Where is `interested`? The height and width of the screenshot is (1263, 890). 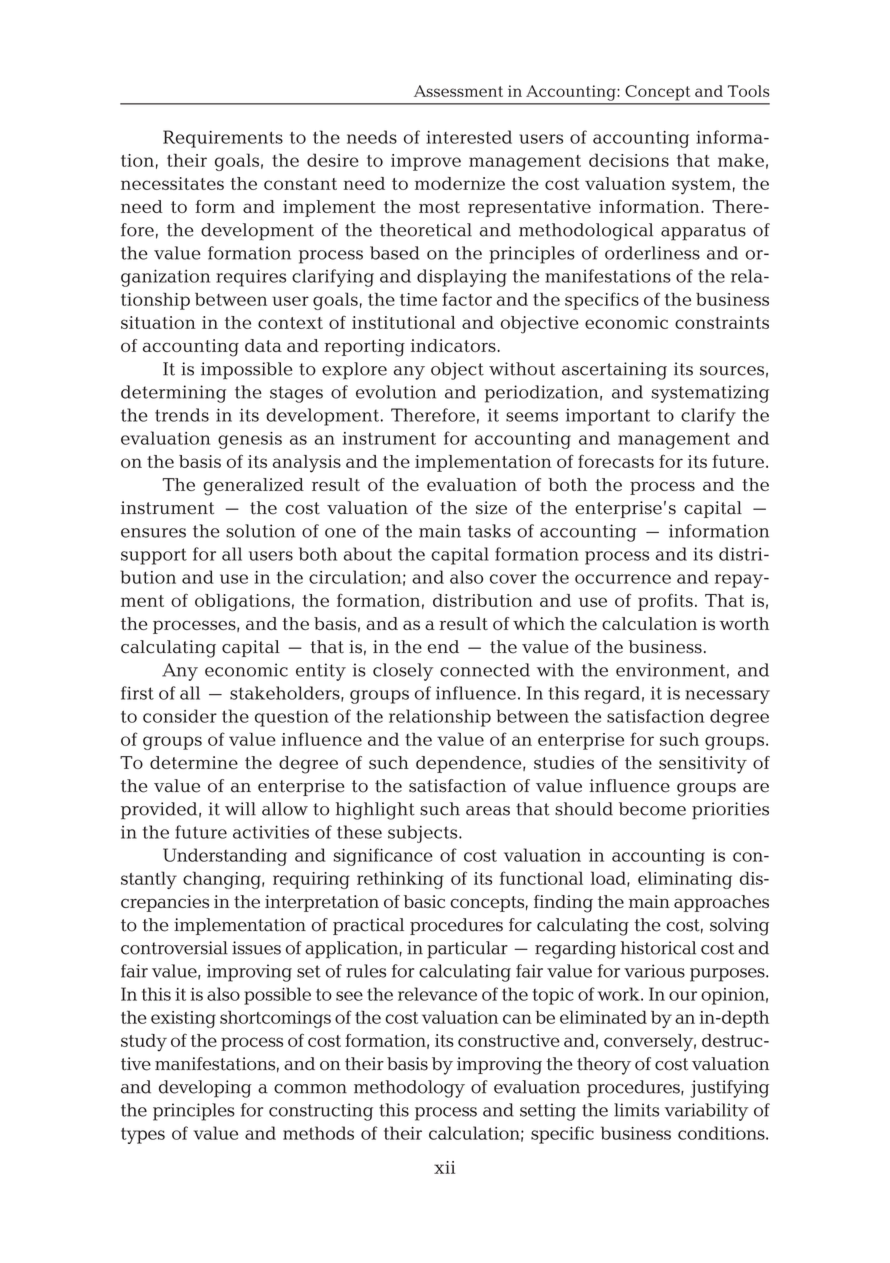
interested is located at coordinates (469, 137).
